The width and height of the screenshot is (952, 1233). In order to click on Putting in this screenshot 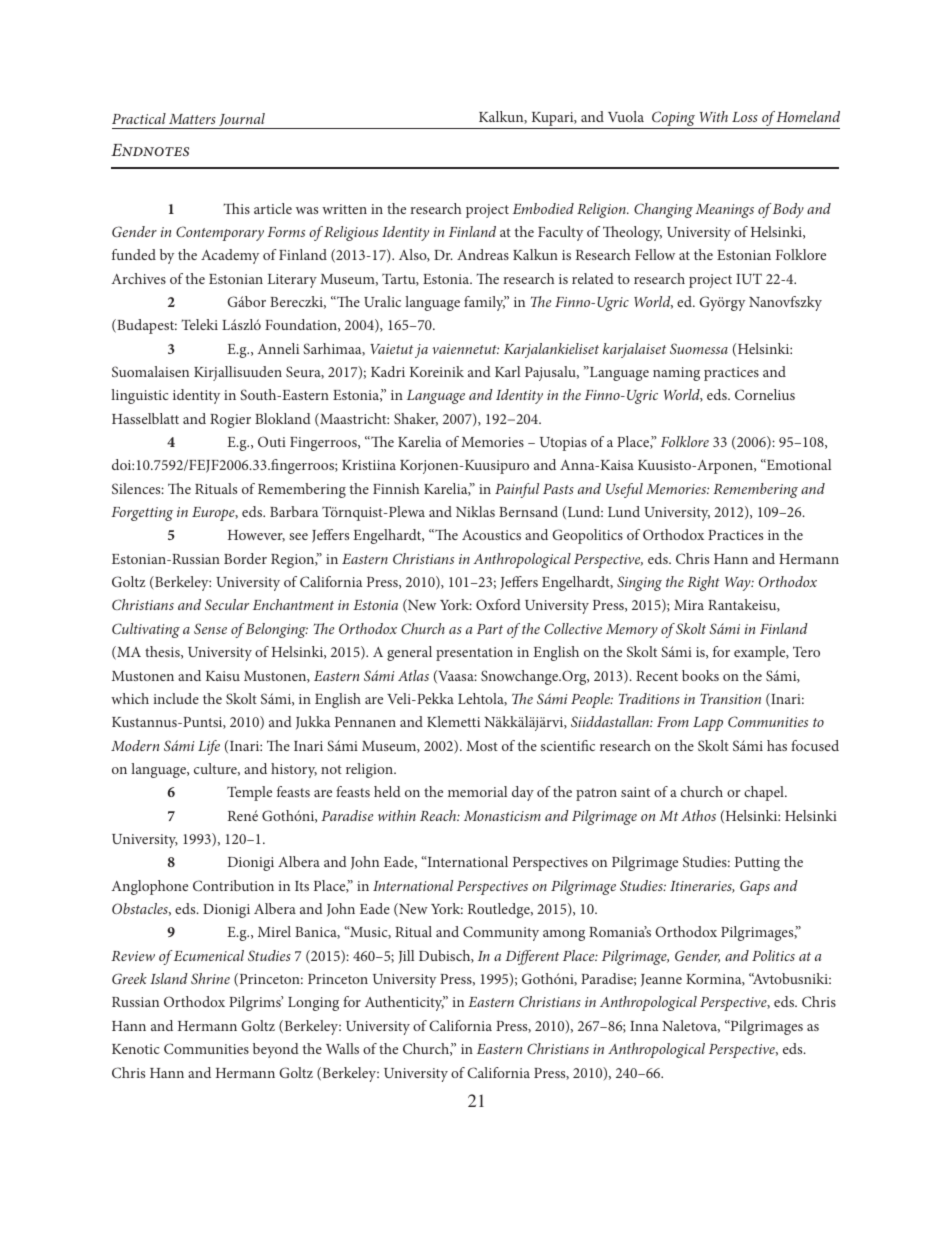, I will do `click(757, 864)`.
